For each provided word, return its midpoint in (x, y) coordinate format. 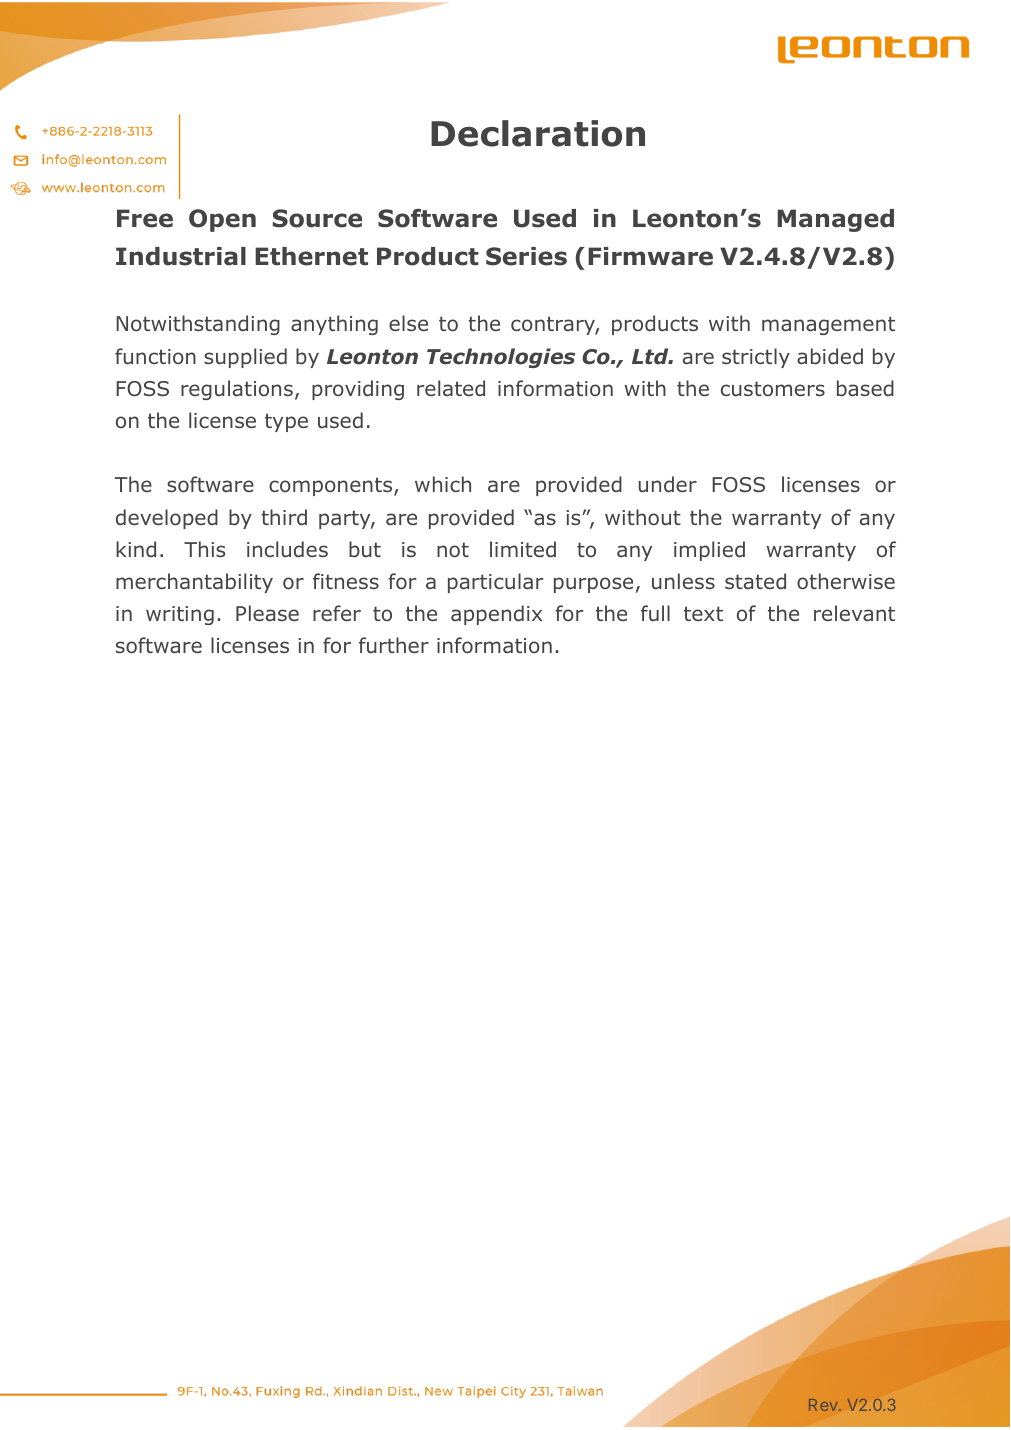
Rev (824, 1405)
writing (180, 615)
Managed (835, 220)
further (394, 645)
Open (222, 220)
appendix (496, 615)
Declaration (538, 133)
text (703, 613)
